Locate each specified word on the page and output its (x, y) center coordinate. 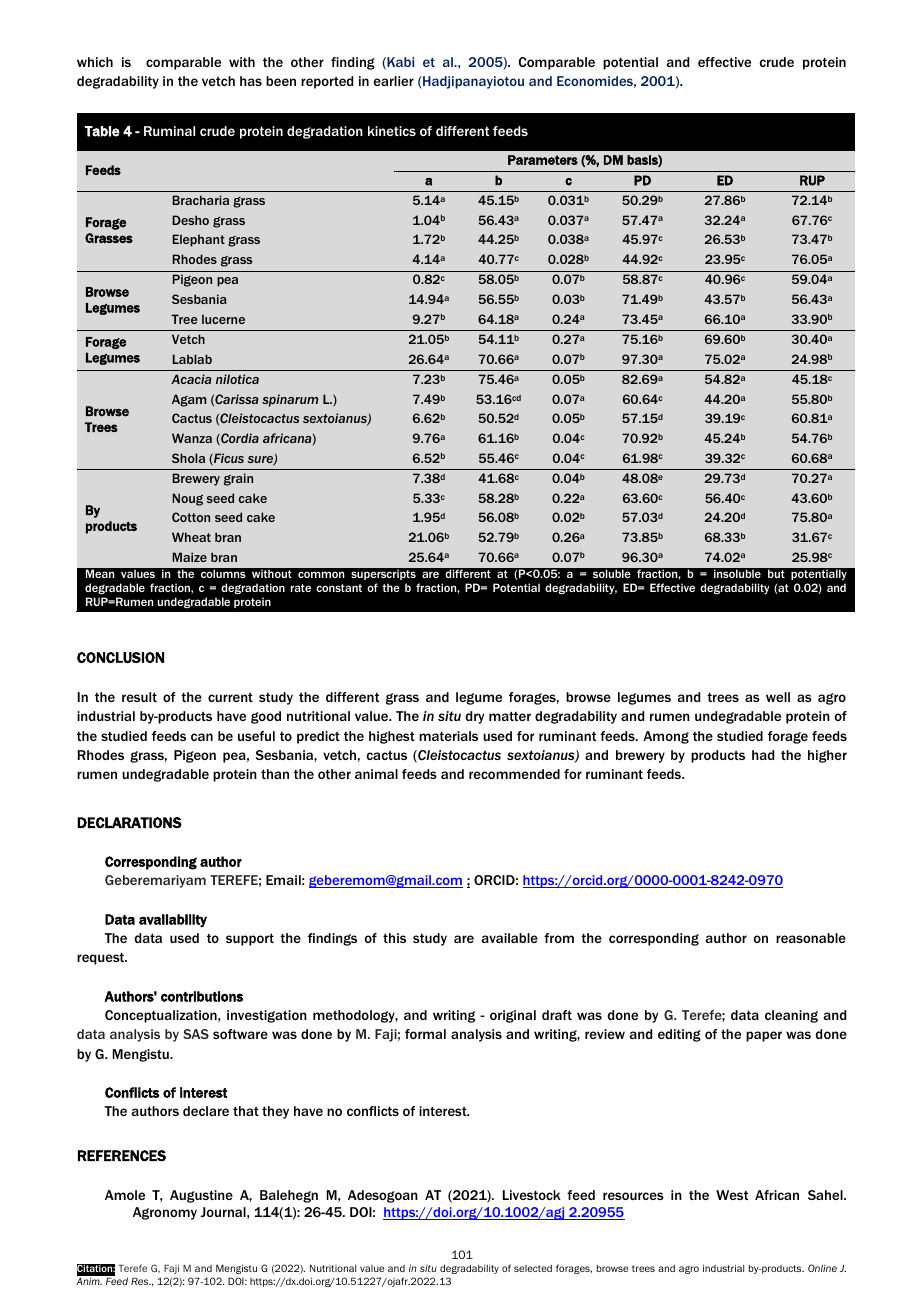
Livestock (532, 1195)
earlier (393, 81)
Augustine (201, 1196)
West (732, 1195)
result (139, 697)
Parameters (543, 160)
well (778, 697)
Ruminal (169, 131)
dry (474, 717)
